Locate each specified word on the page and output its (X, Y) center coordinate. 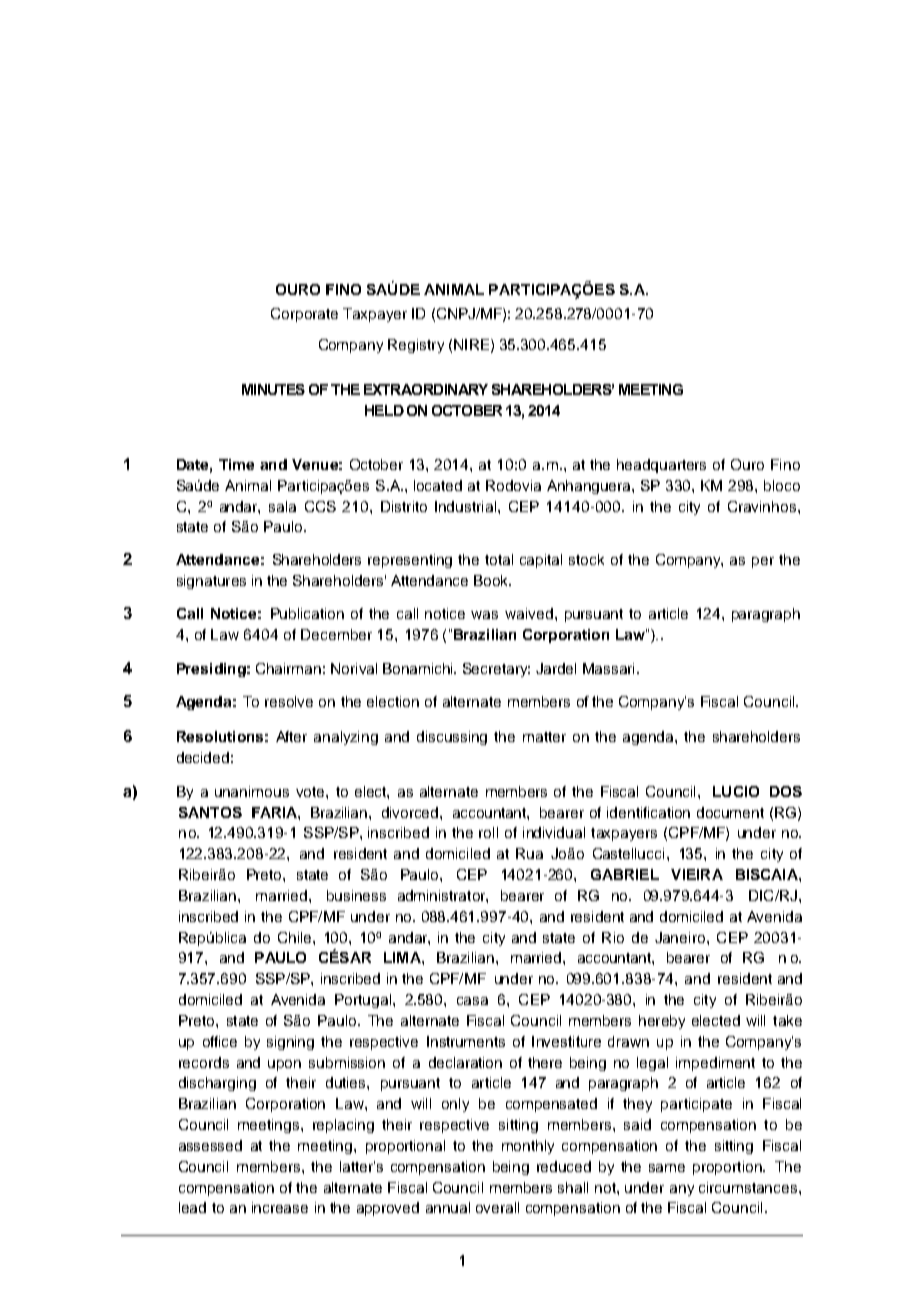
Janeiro (680, 937)
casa (472, 1001)
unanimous (252, 791)
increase (280, 1207)
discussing (452, 738)
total (499, 559)
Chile (296, 937)
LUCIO (736, 791)
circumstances (749, 1187)
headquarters (661, 466)
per (763, 562)
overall (497, 1207)
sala (282, 506)
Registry (416, 346)
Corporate (304, 315)
